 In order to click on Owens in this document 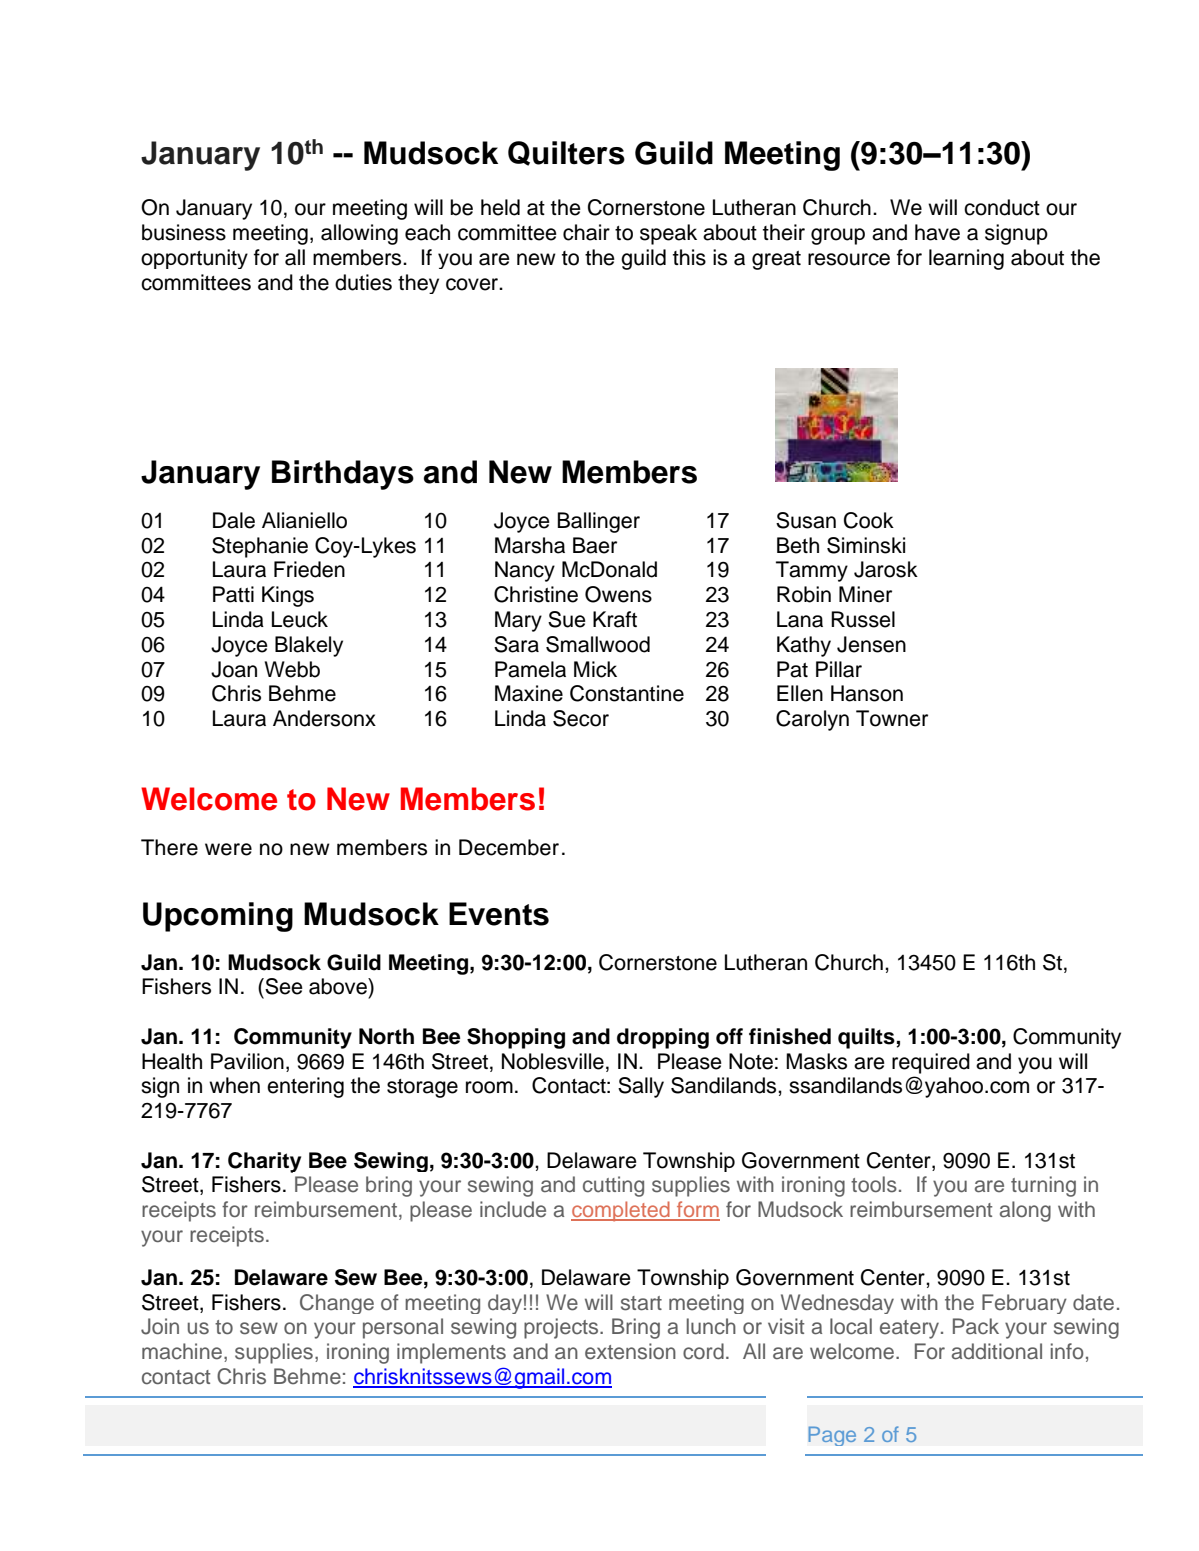, I will do `click(618, 594)`.
